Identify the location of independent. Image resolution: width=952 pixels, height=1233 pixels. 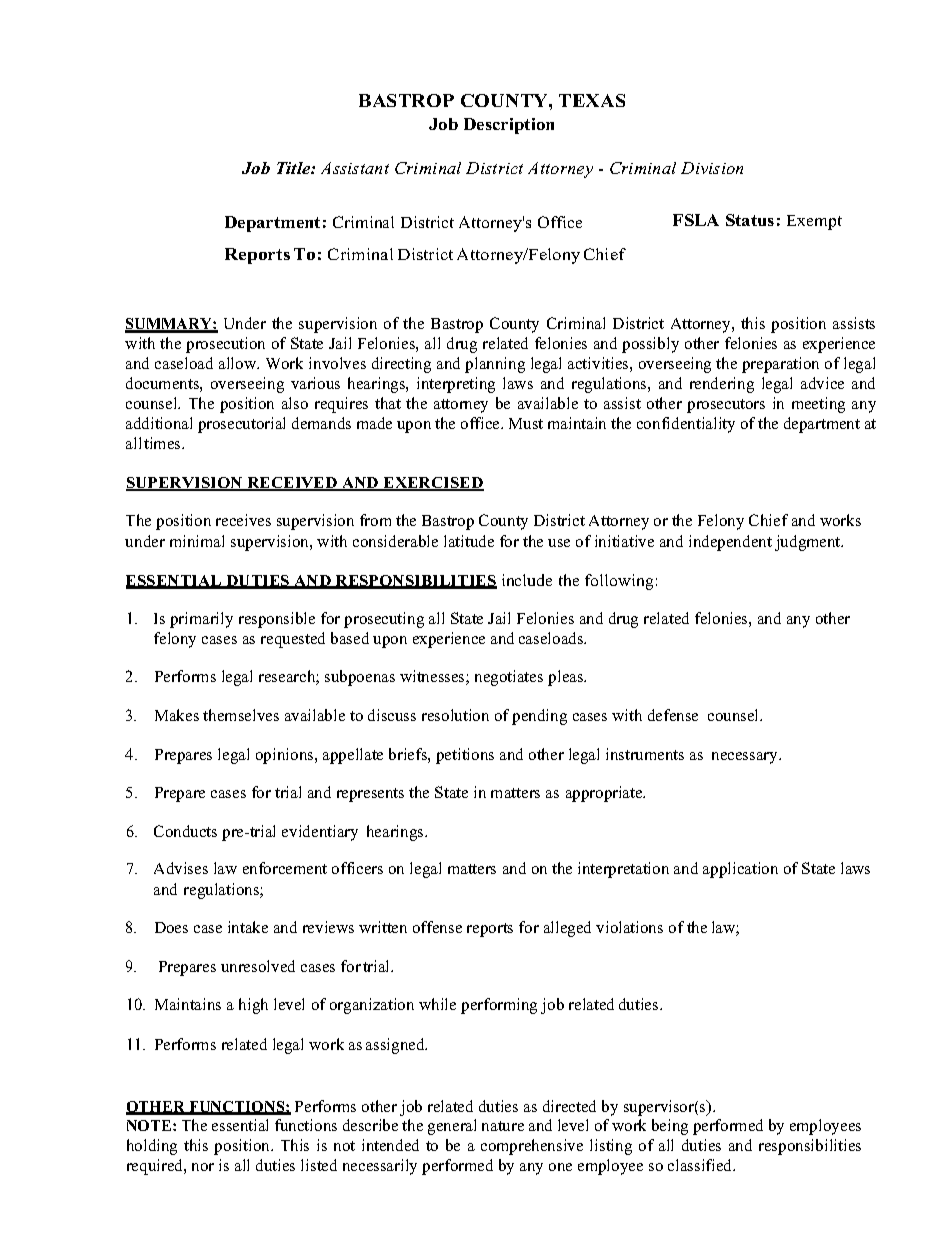
(730, 543).
